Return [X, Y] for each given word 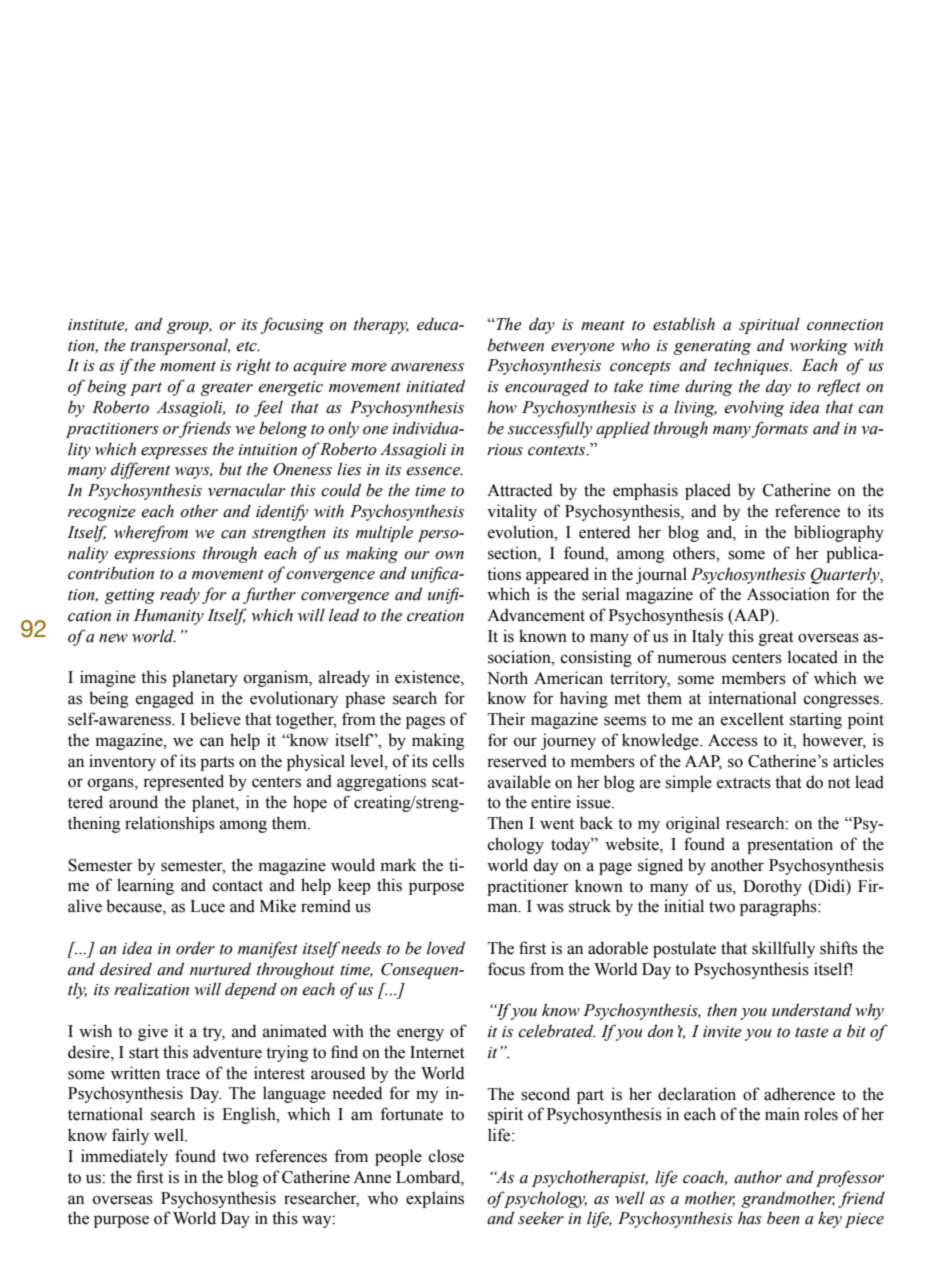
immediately [124, 1157]
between [516, 345]
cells [448, 761]
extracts [744, 783]
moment [188, 366]
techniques [753, 366]
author [758, 1177]
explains [435, 1199]
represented [183, 782]
